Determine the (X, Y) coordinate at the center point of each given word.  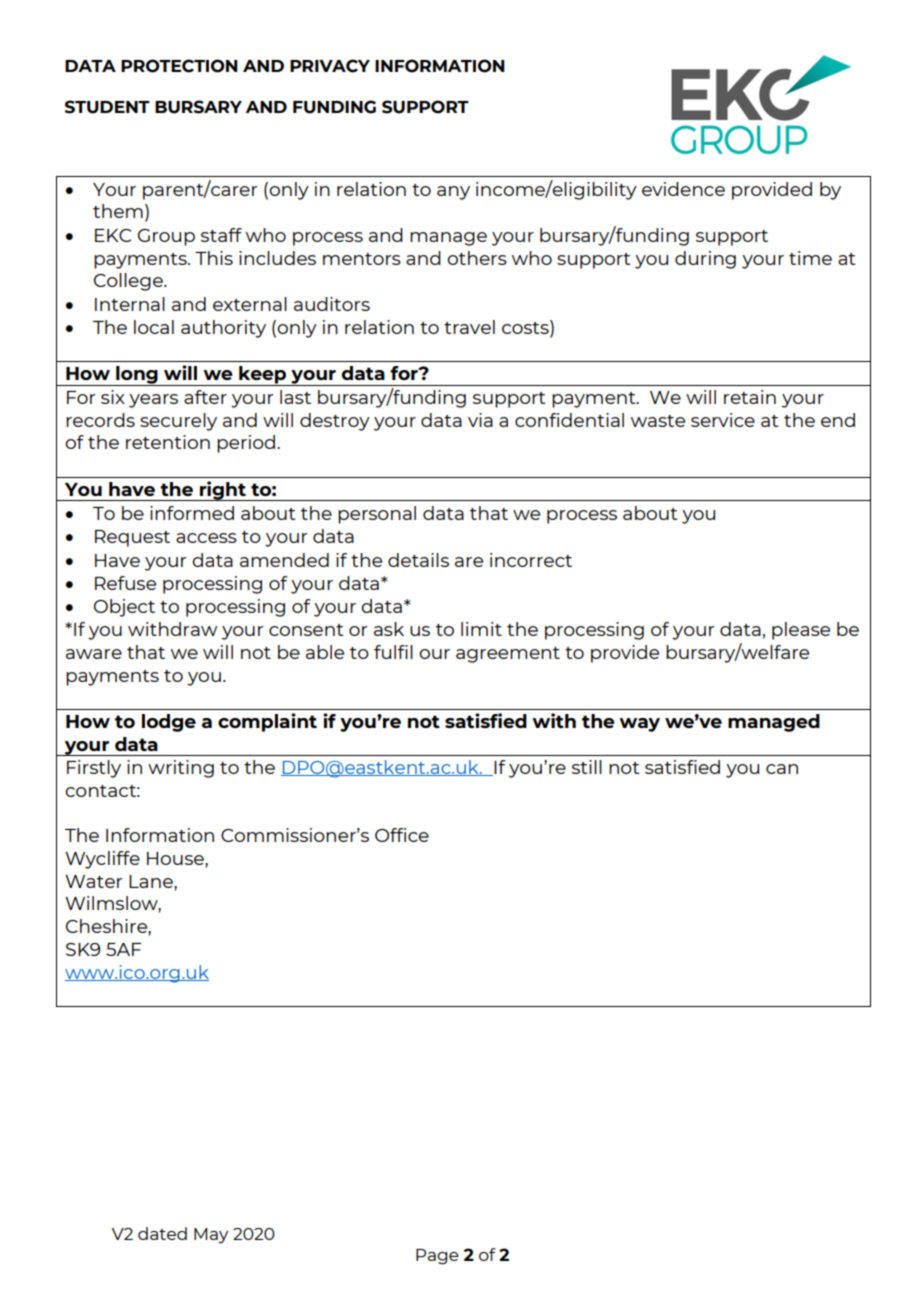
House (176, 858)
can (782, 769)
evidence (683, 189)
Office (402, 835)
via (480, 420)
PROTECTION (179, 66)
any (453, 193)
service (723, 420)
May (211, 1236)
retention (168, 442)
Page (437, 1257)
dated (162, 1233)
